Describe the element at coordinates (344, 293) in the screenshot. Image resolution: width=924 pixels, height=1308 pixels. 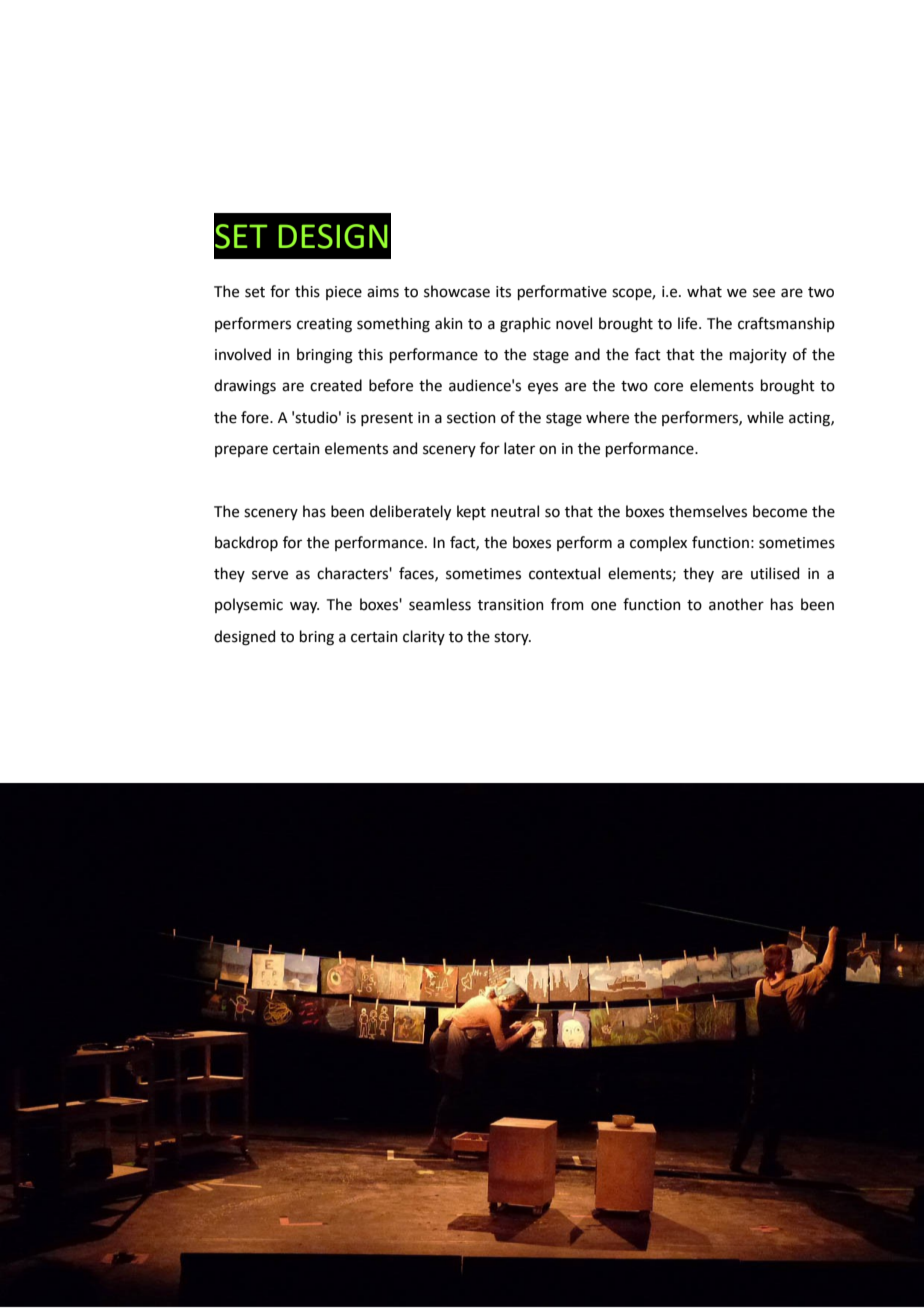
I see `piece` at that location.
